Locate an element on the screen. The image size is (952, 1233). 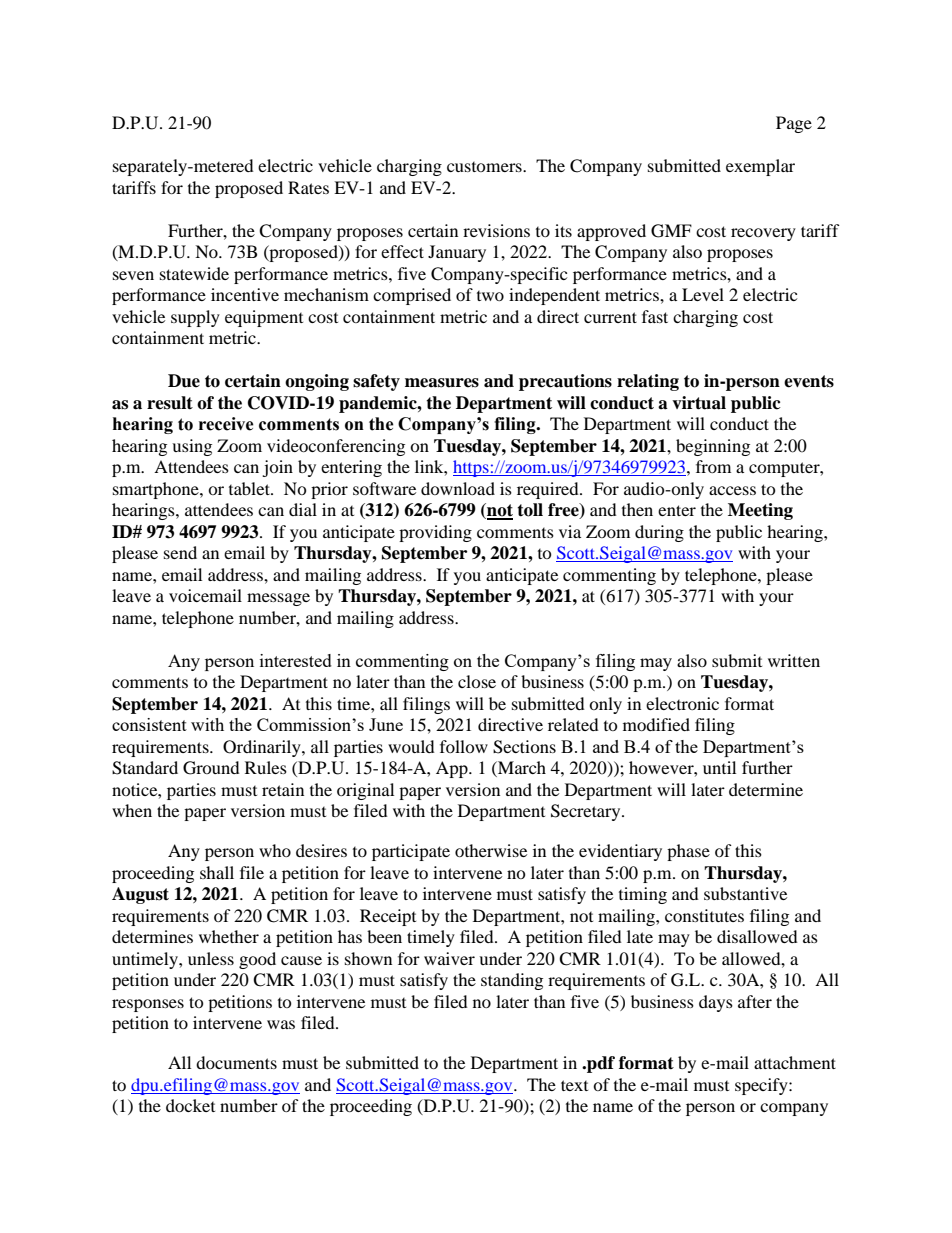
documents is located at coordinates (236, 1062).
